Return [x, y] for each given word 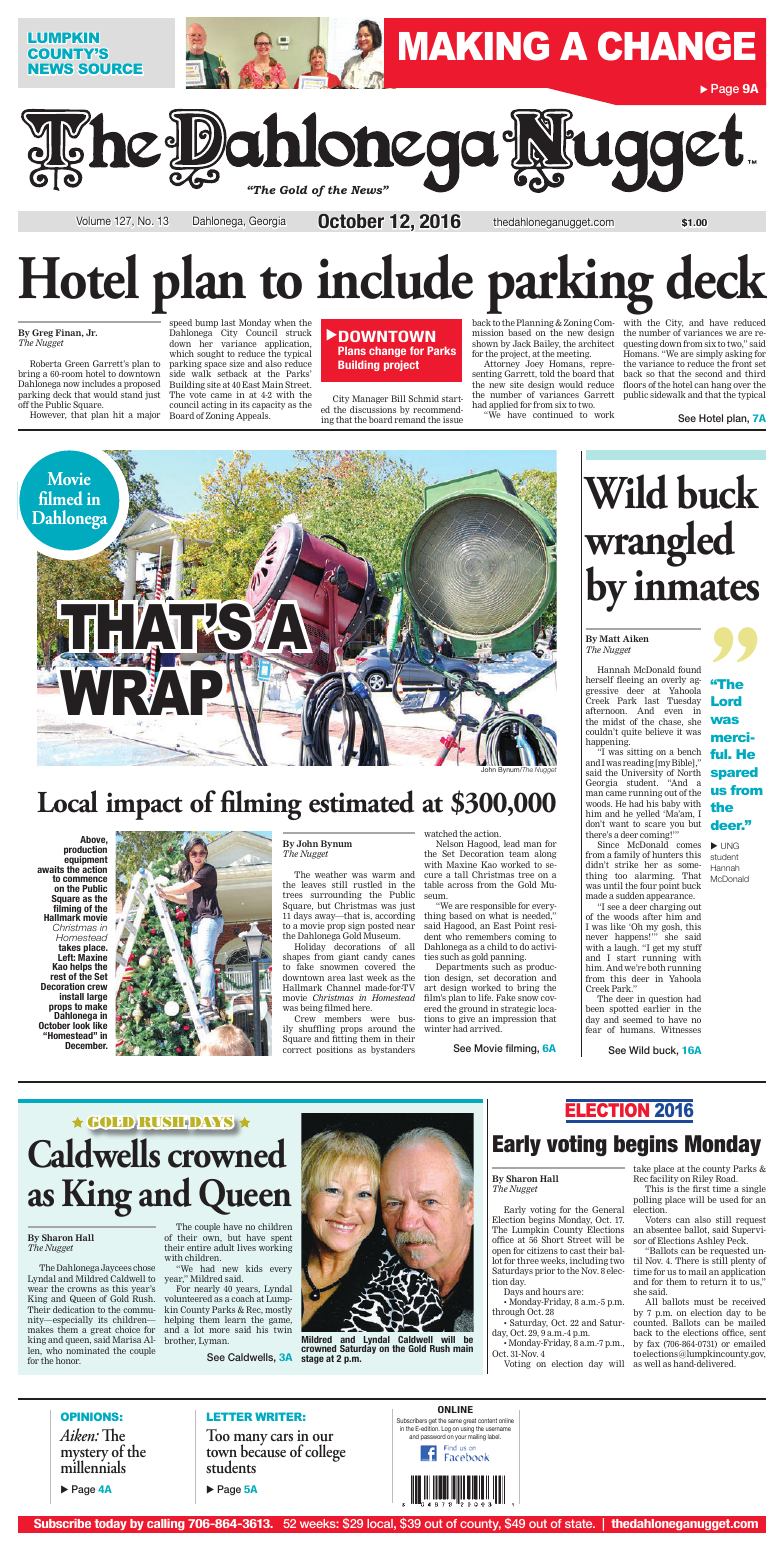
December [86, 1045]
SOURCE [110, 68]
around [382, 1028]
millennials [93, 1465]
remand [410, 418]
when [285, 322]
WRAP [142, 691]
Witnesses [681, 1029]
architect [596, 343]
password [433, 1437]
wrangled [659, 545]
